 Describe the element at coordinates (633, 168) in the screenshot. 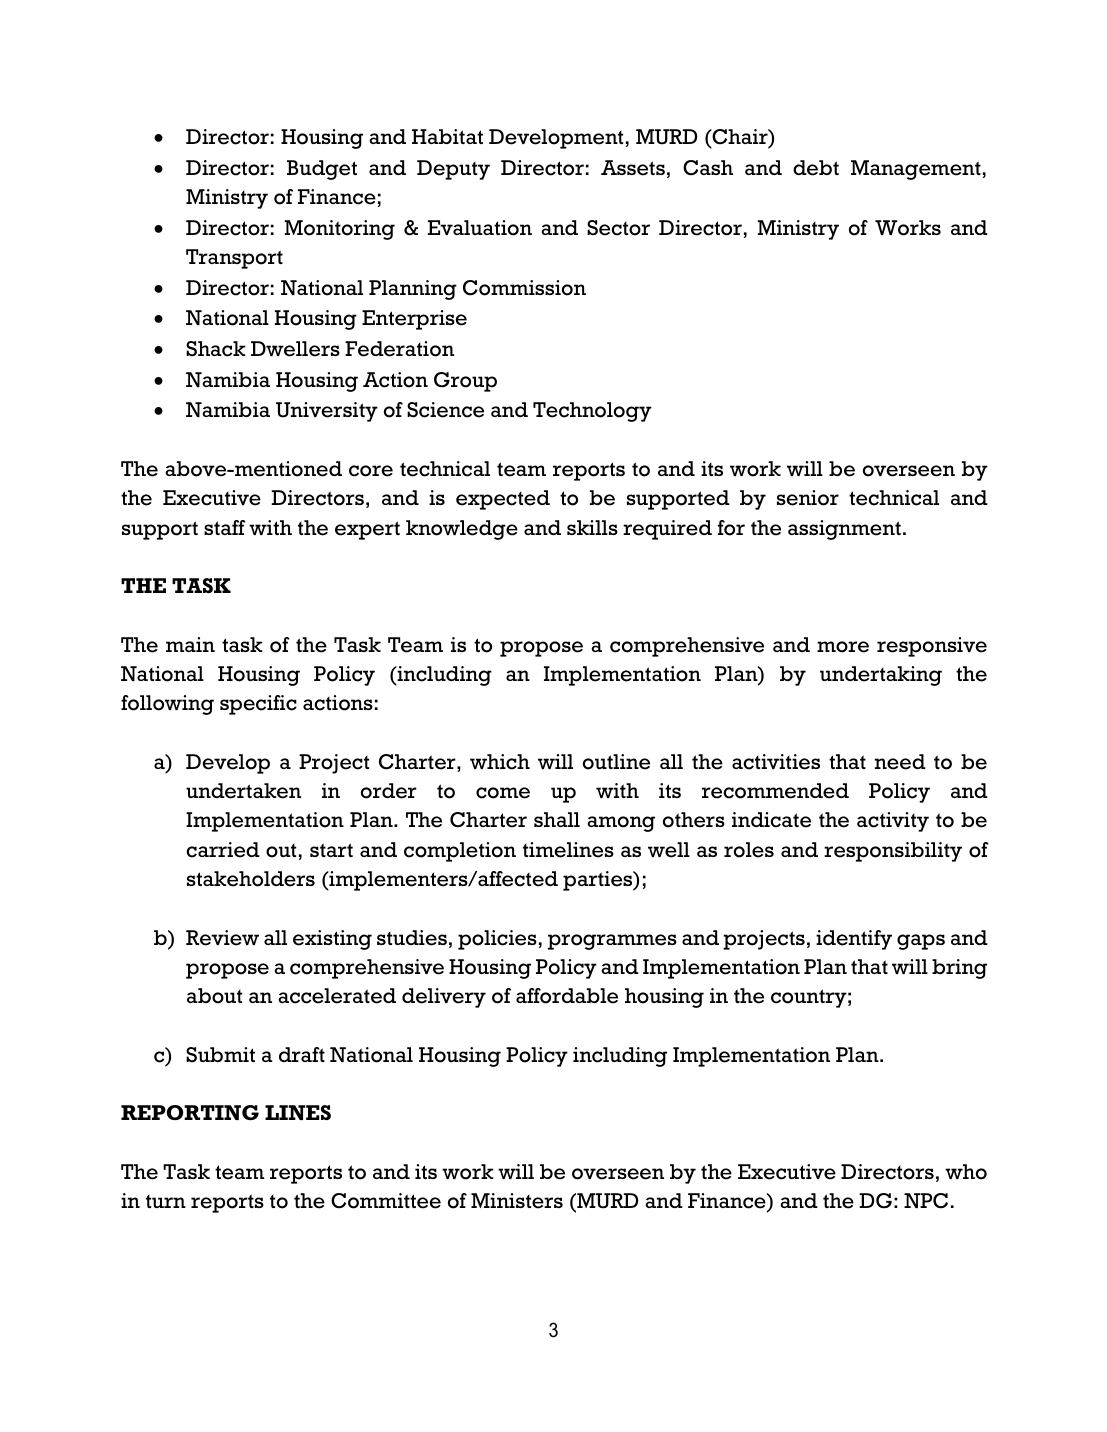

I see `Assets` at that location.
